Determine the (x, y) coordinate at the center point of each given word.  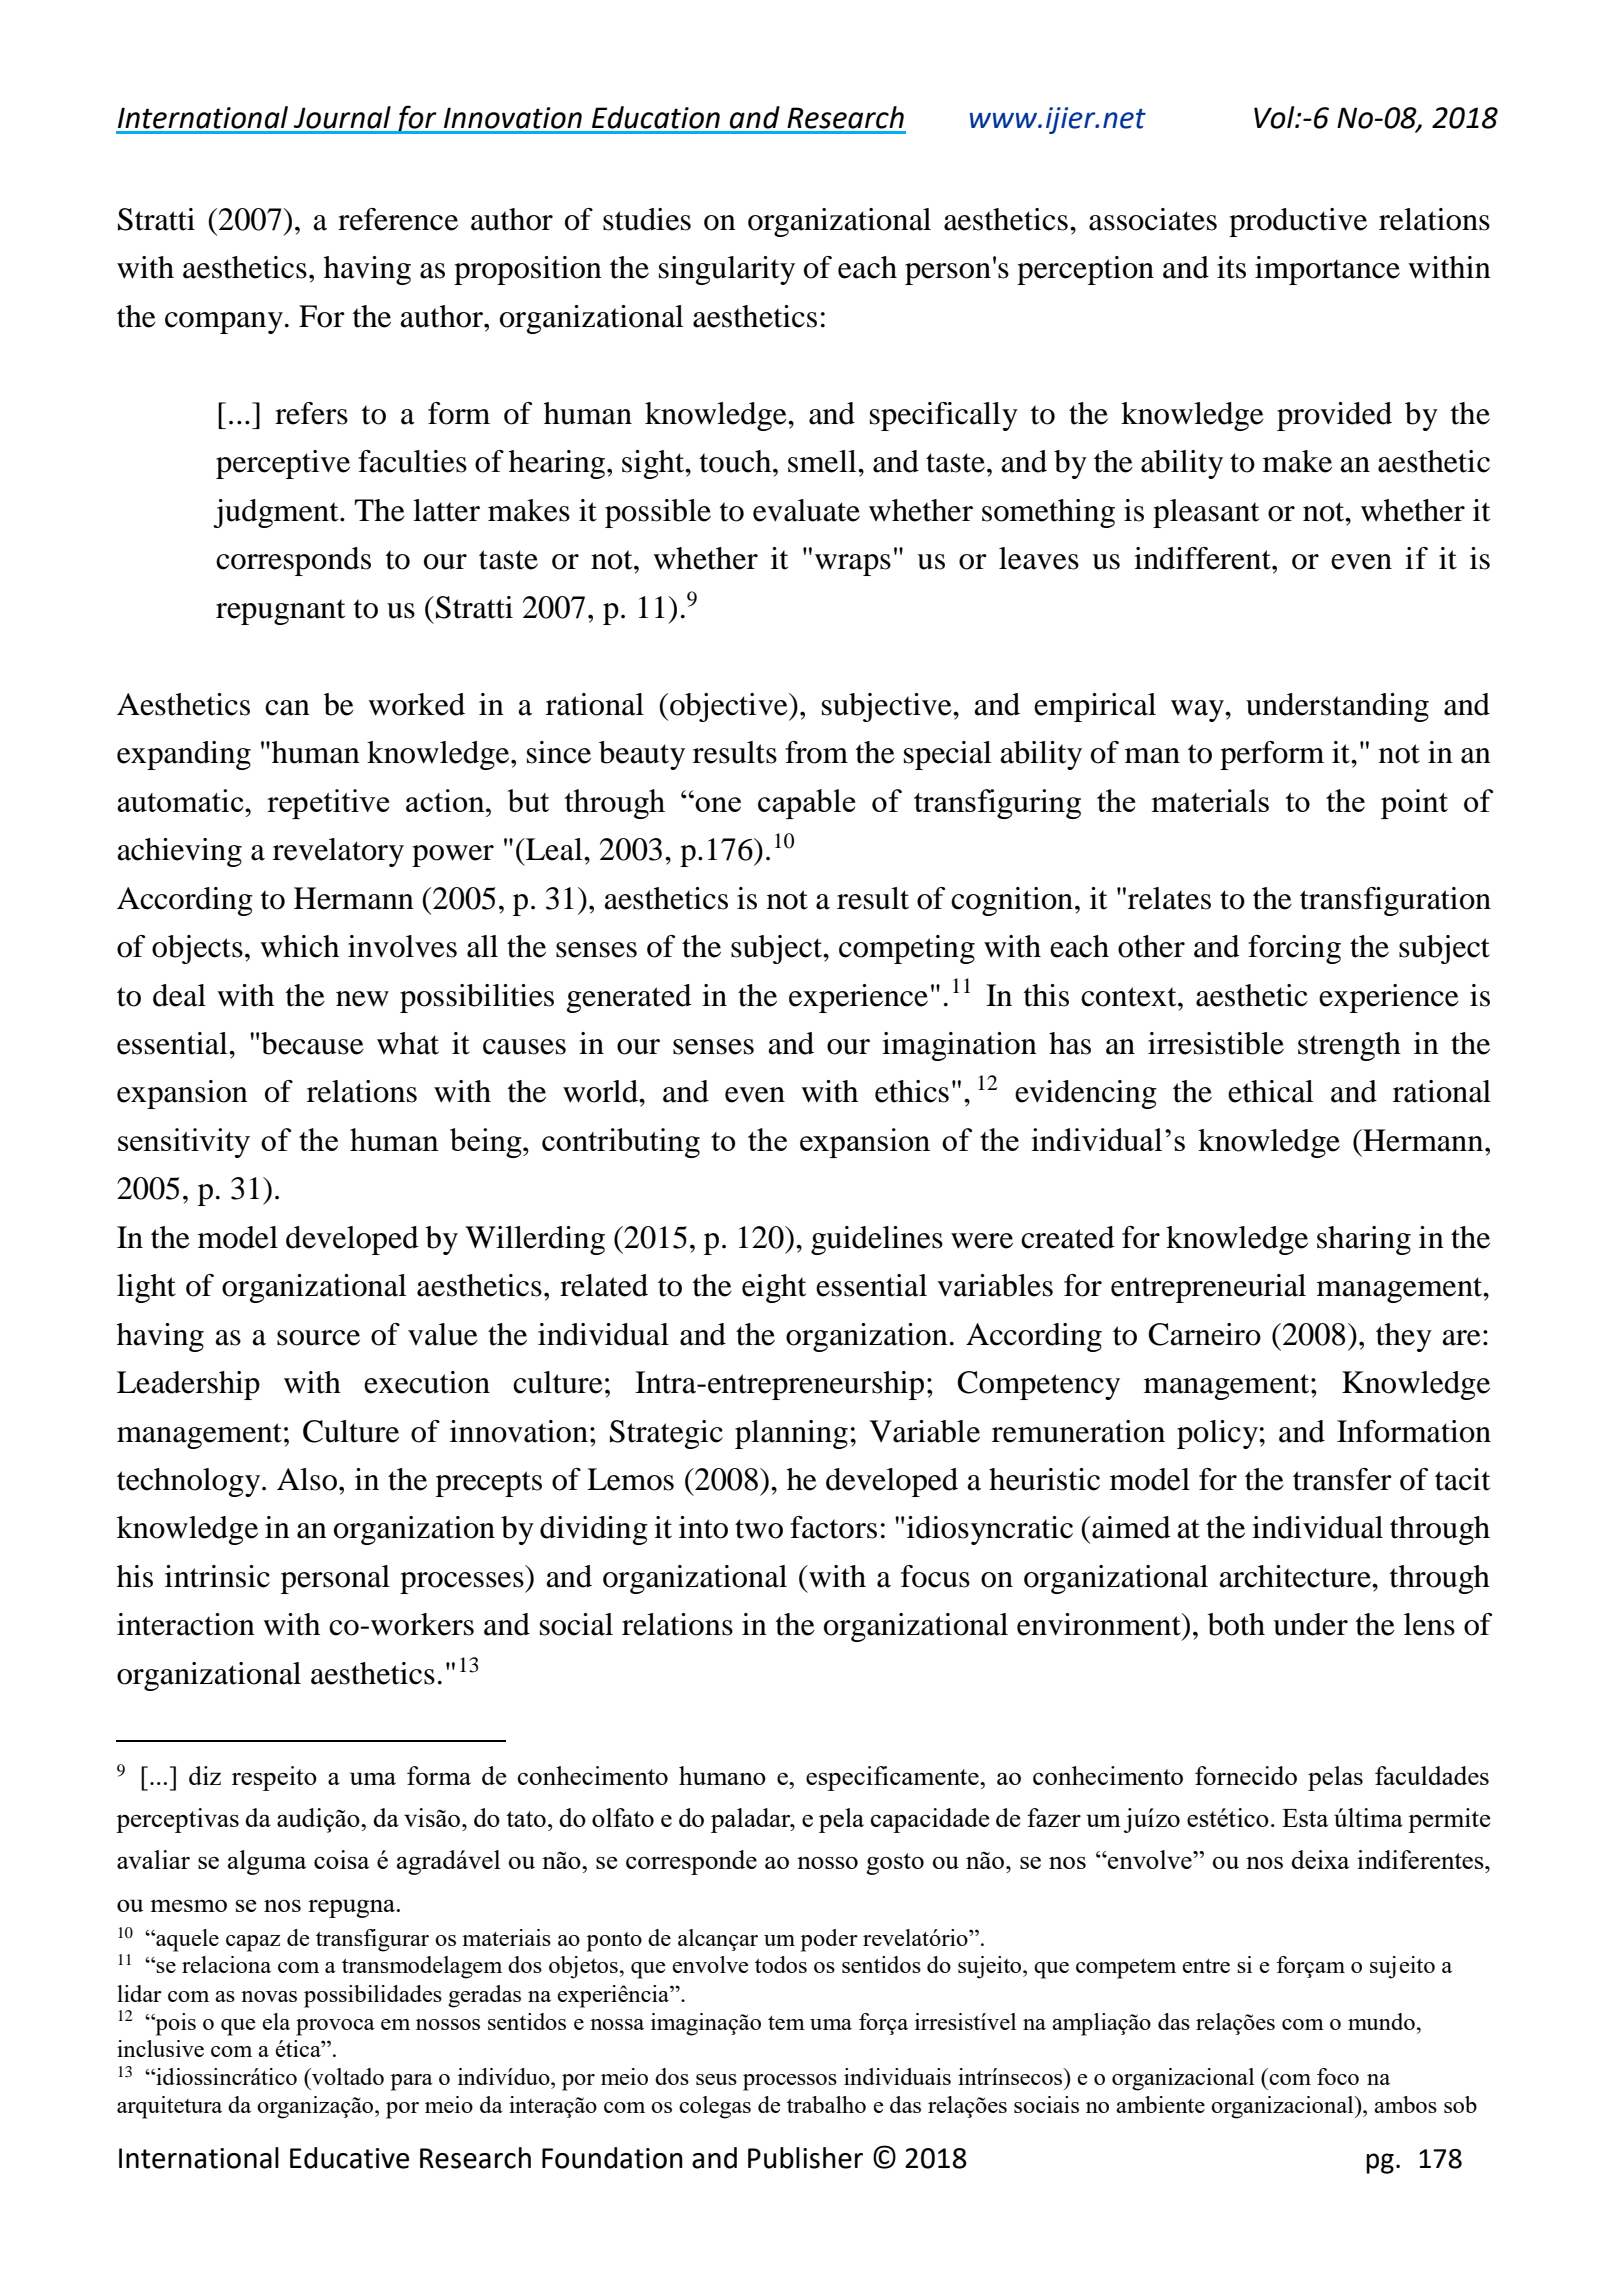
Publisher (805, 2158)
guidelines (877, 1240)
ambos (1405, 2104)
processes (463, 1583)
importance (1327, 270)
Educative (349, 2158)
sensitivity (184, 1143)
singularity (727, 270)
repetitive (328, 804)
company (224, 323)
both (1236, 1624)
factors (833, 1527)
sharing (1364, 1240)
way (1198, 711)
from (816, 752)
